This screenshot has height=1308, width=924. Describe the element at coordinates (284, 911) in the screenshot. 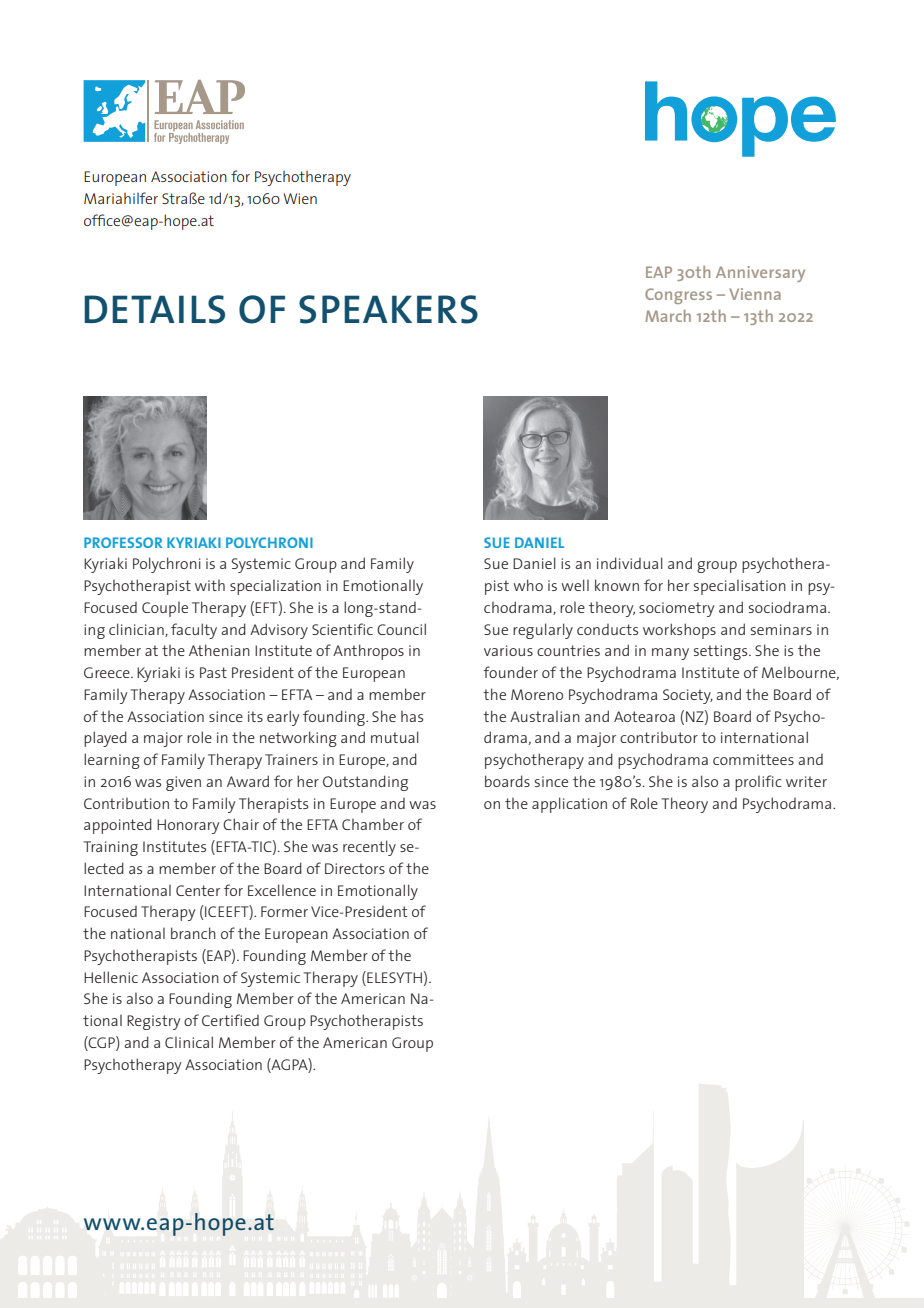

I see `Former` at that location.
